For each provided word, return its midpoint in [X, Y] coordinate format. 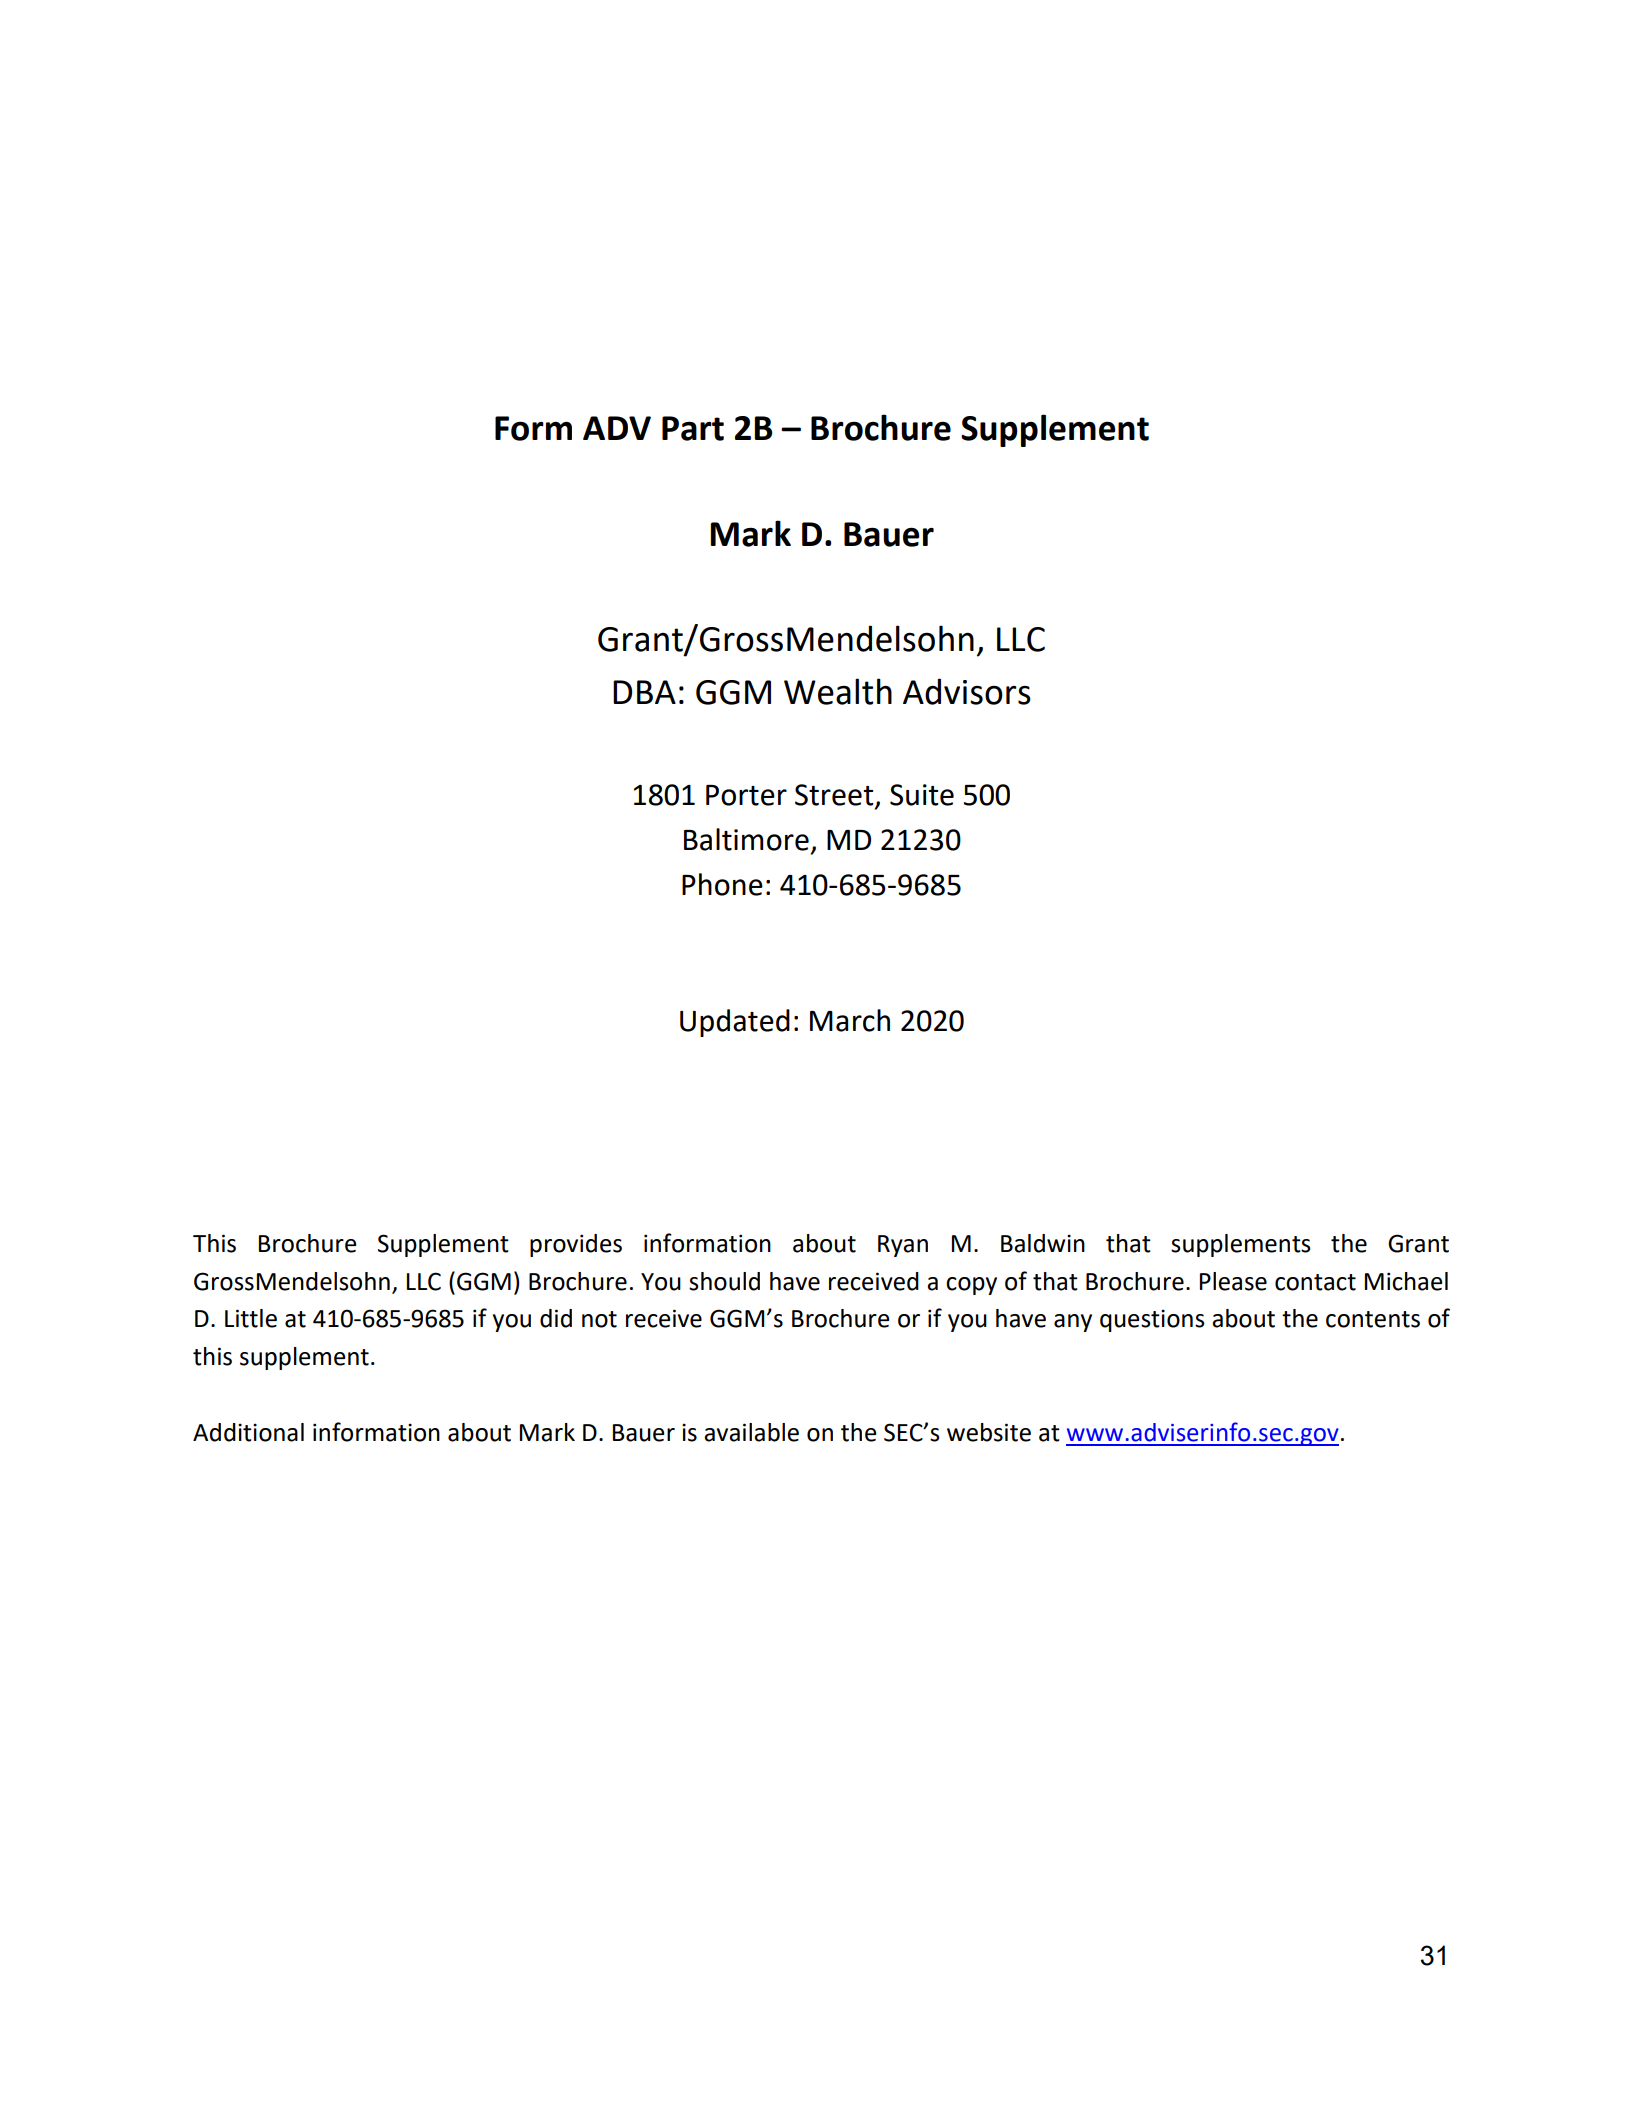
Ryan [903, 1246]
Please [1233, 1281]
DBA [644, 692]
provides [576, 1245]
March [850, 1020]
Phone [722, 884]
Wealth [838, 691]
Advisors [967, 691]
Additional [248, 1432]
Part [693, 428]
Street [834, 795]
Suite [922, 795]
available [751, 1432]
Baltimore [746, 839]
